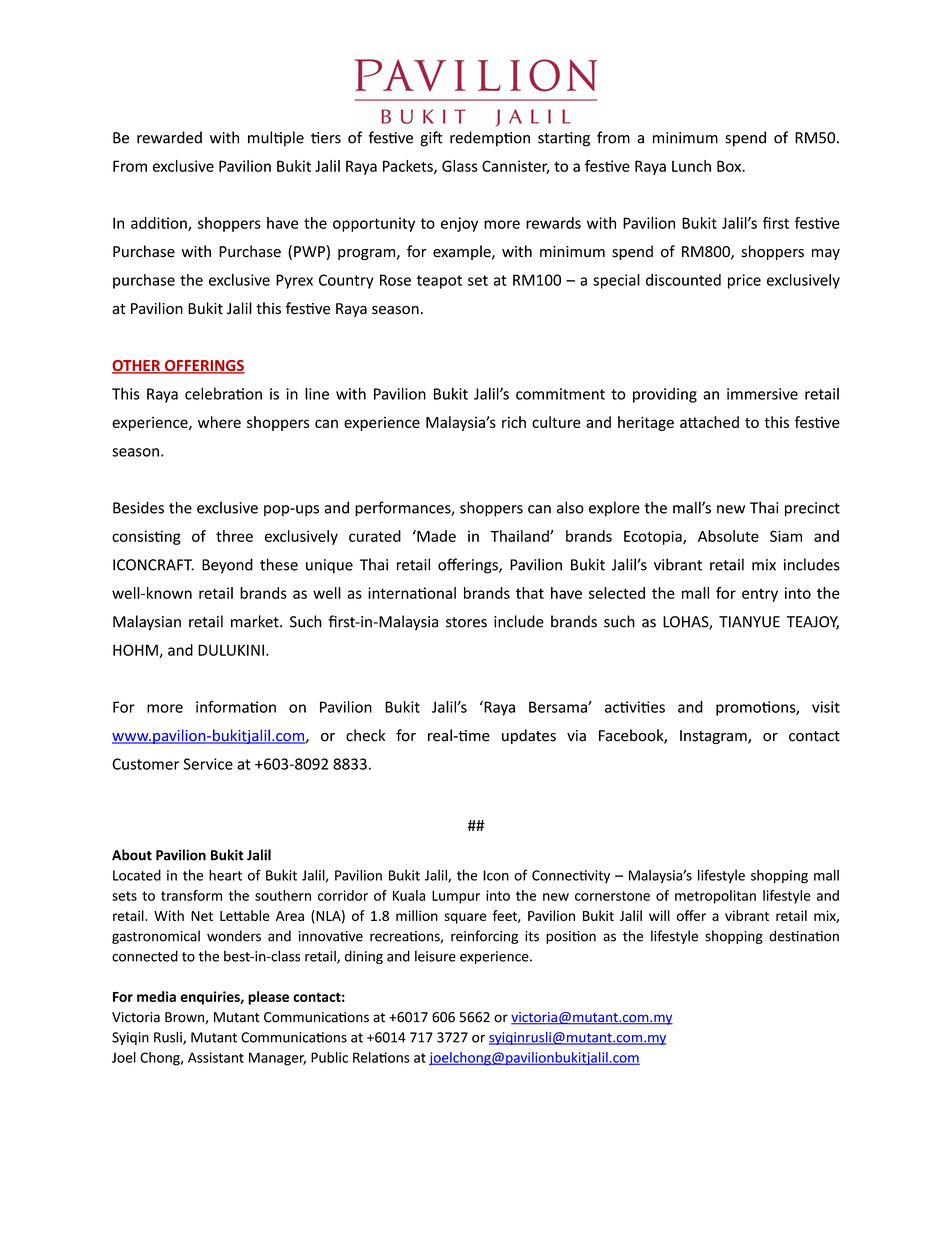  What do you see at coordinates (760, 595) in the image?
I see `entry` at bounding box center [760, 595].
